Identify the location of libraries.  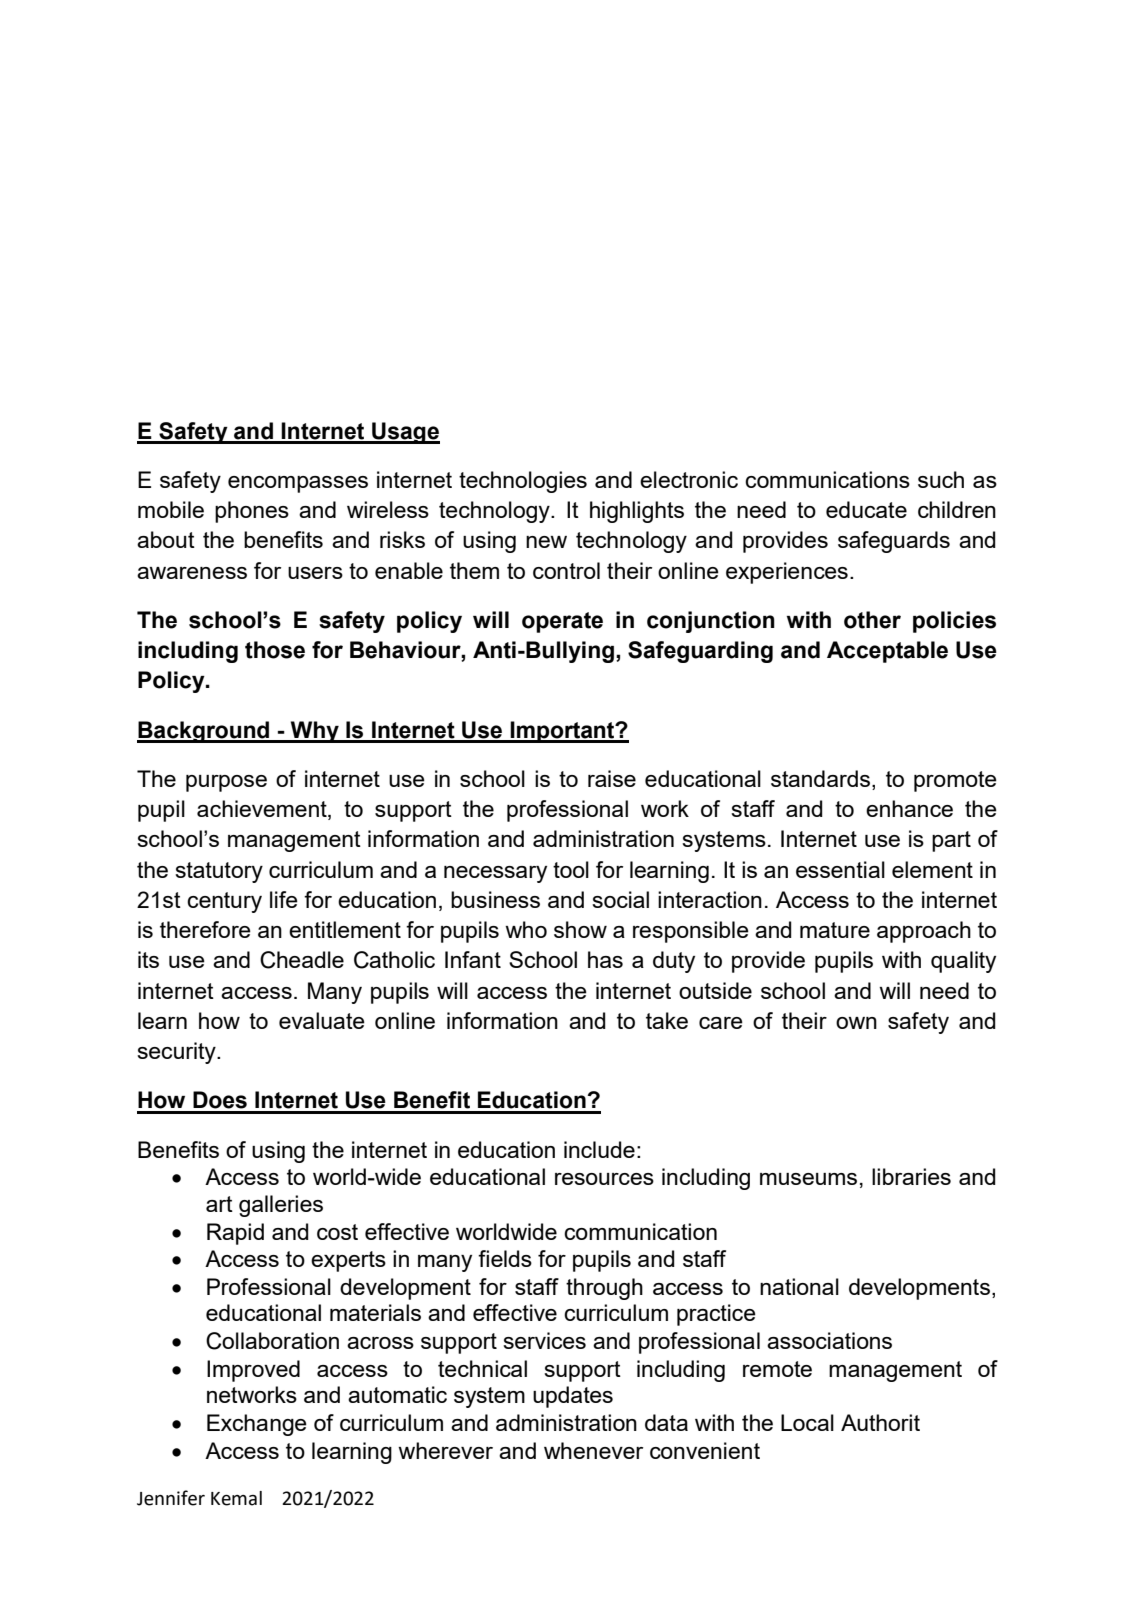
(911, 1176).
